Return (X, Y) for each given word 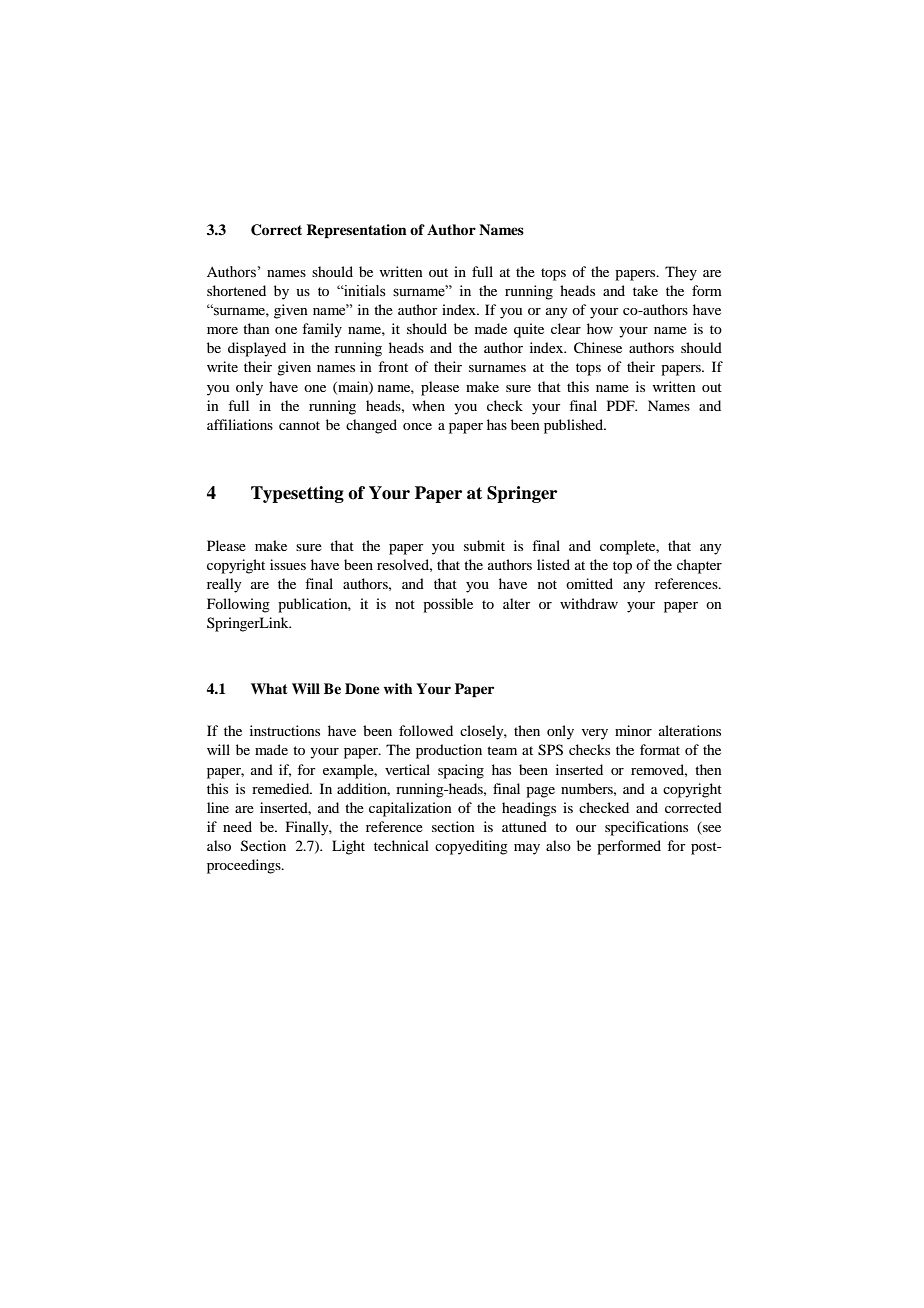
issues (288, 564)
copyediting (471, 847)
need (237, 826)
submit (484, 545)
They (681, 273)
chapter (699, 566)
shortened (236, 290)
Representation (356, 231)
